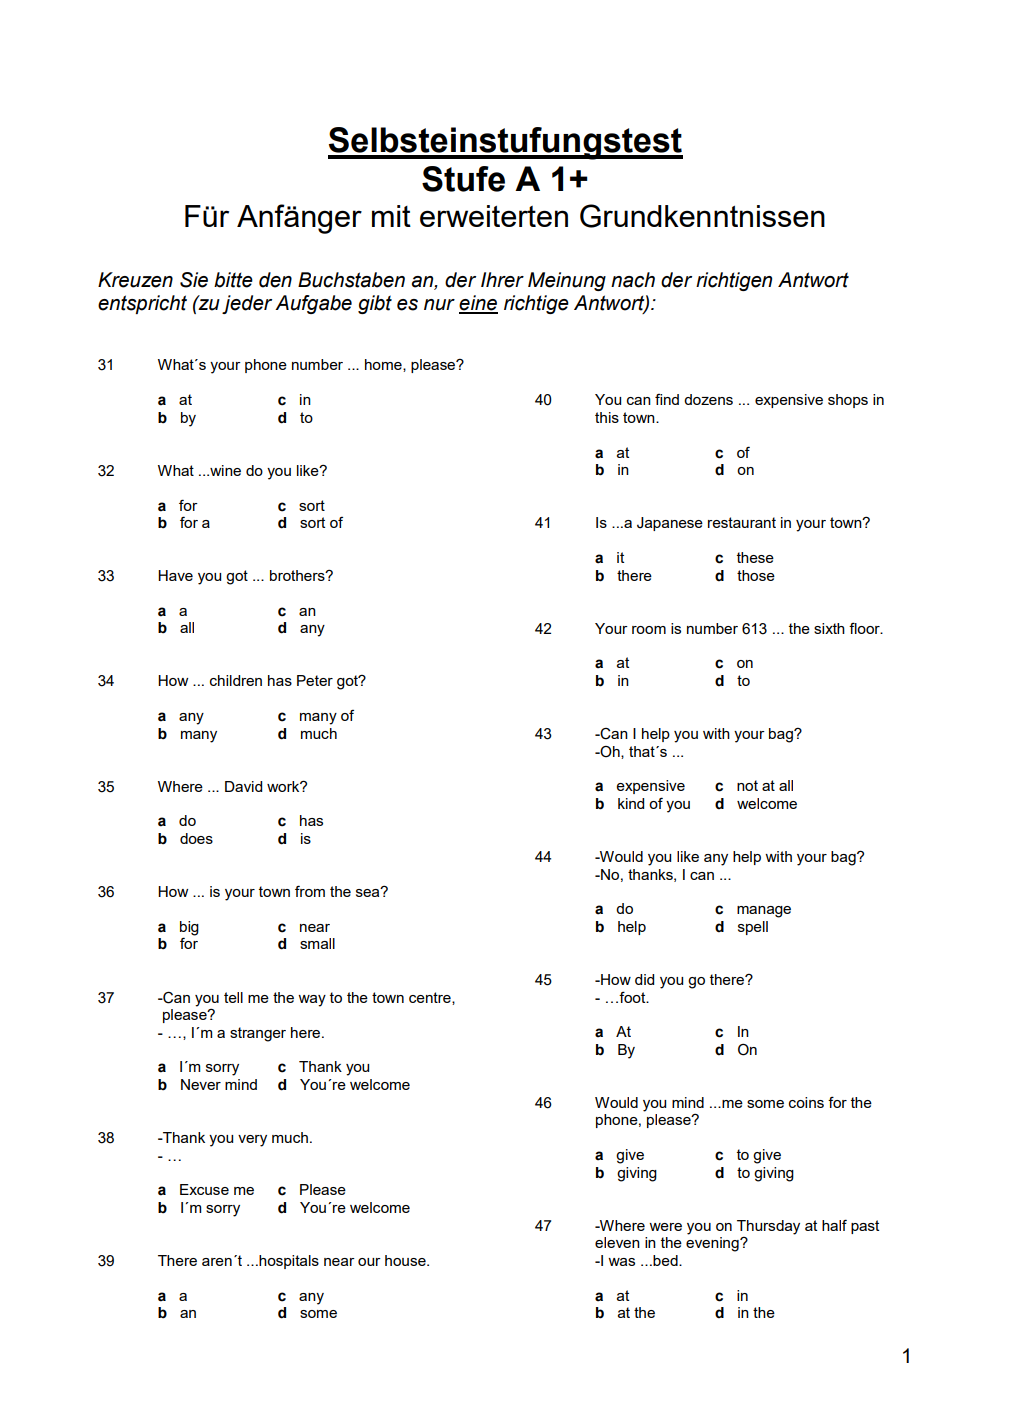 The height and width of the screenshot is (1428, 1010). I want to click on kind, so click(631, 803).
